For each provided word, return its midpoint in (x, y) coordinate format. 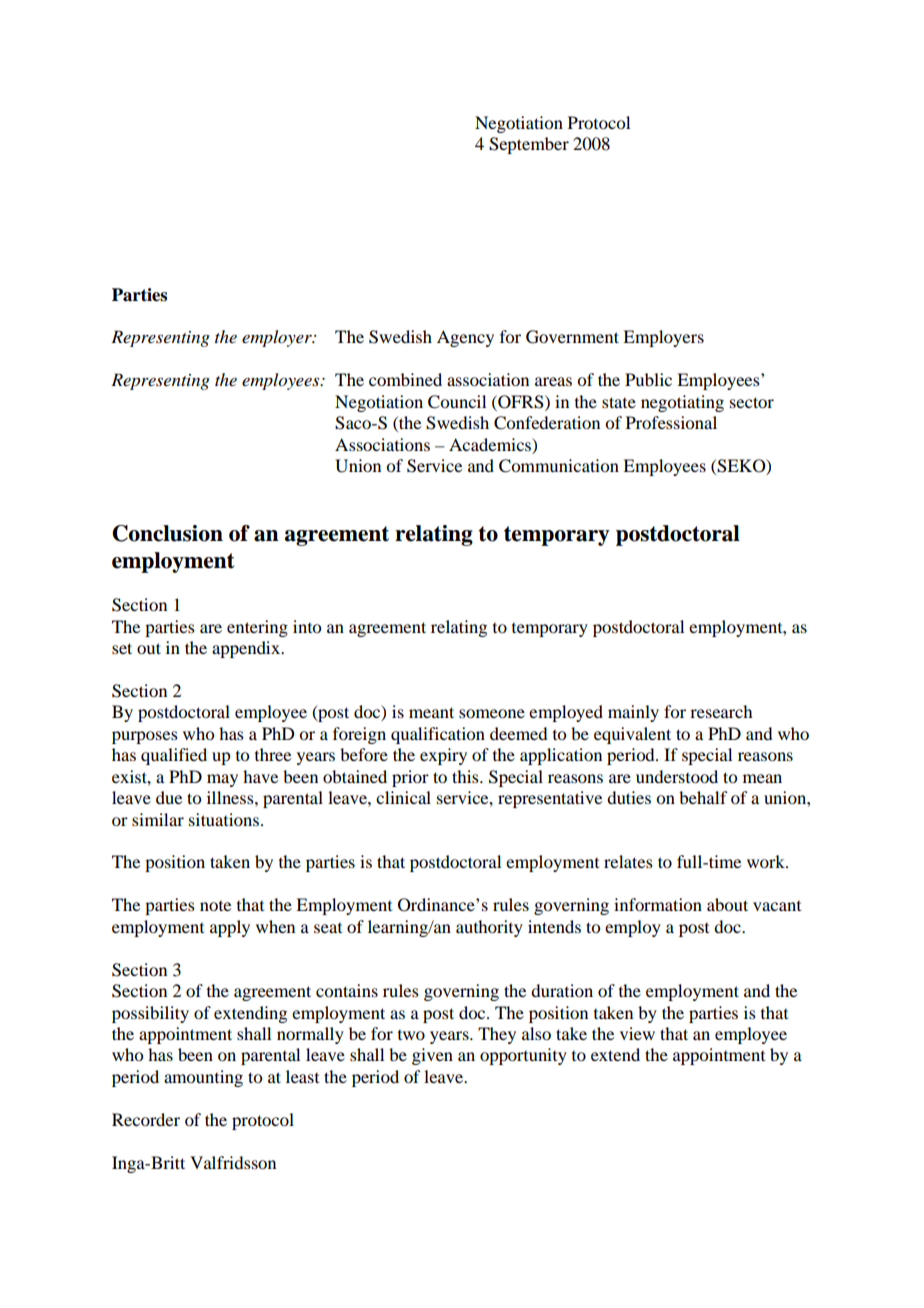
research (721, 711)
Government (572, 337)
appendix (247, 649)
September (529, 145)
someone (492, 713)
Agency (465, 338)
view (637, 1033)
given (432, 1056)
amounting (203, 1078)
